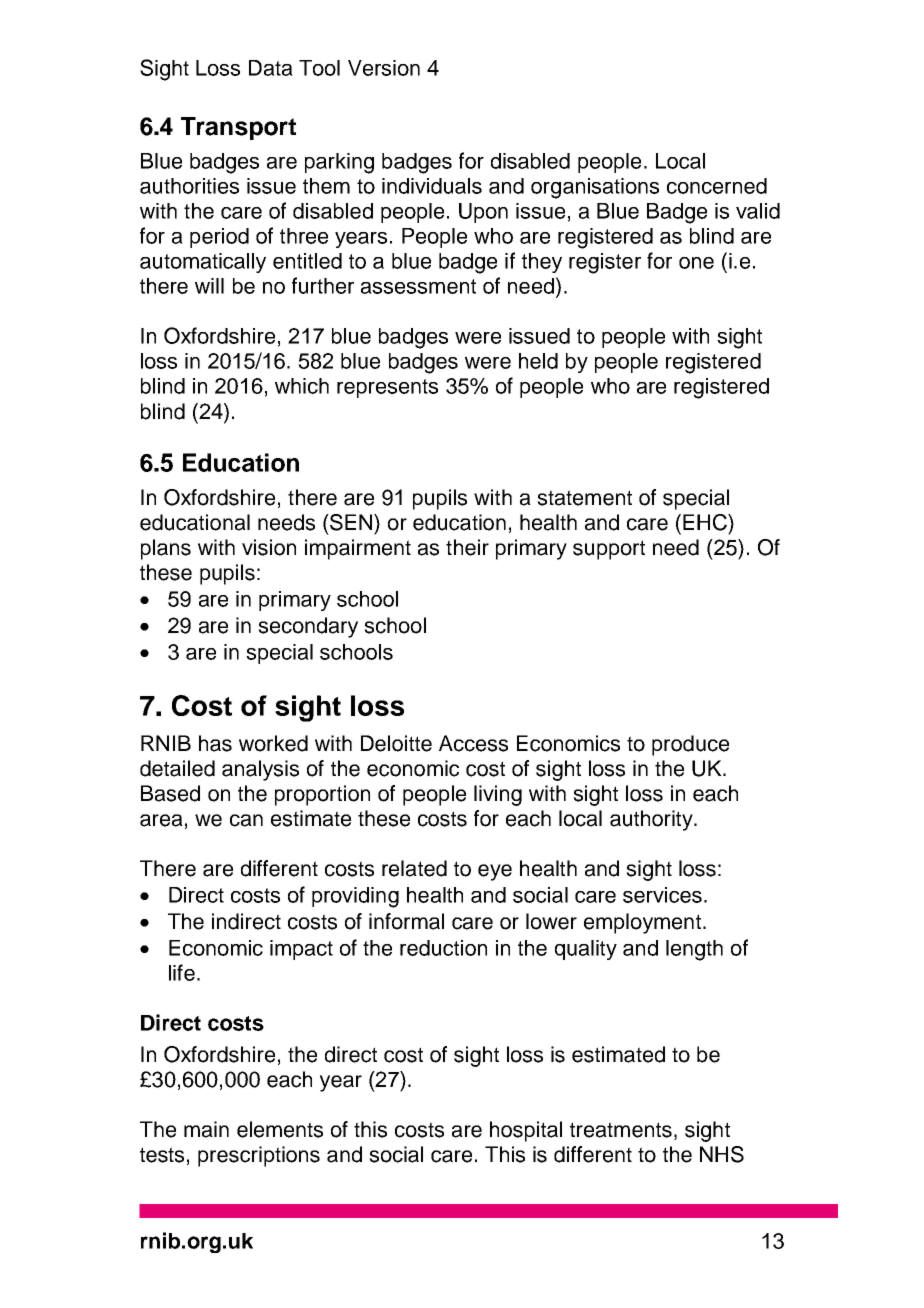 Image resolution: width=924 pixels, height=1308 pixels. I want to click on main, so click(206, 1129).
